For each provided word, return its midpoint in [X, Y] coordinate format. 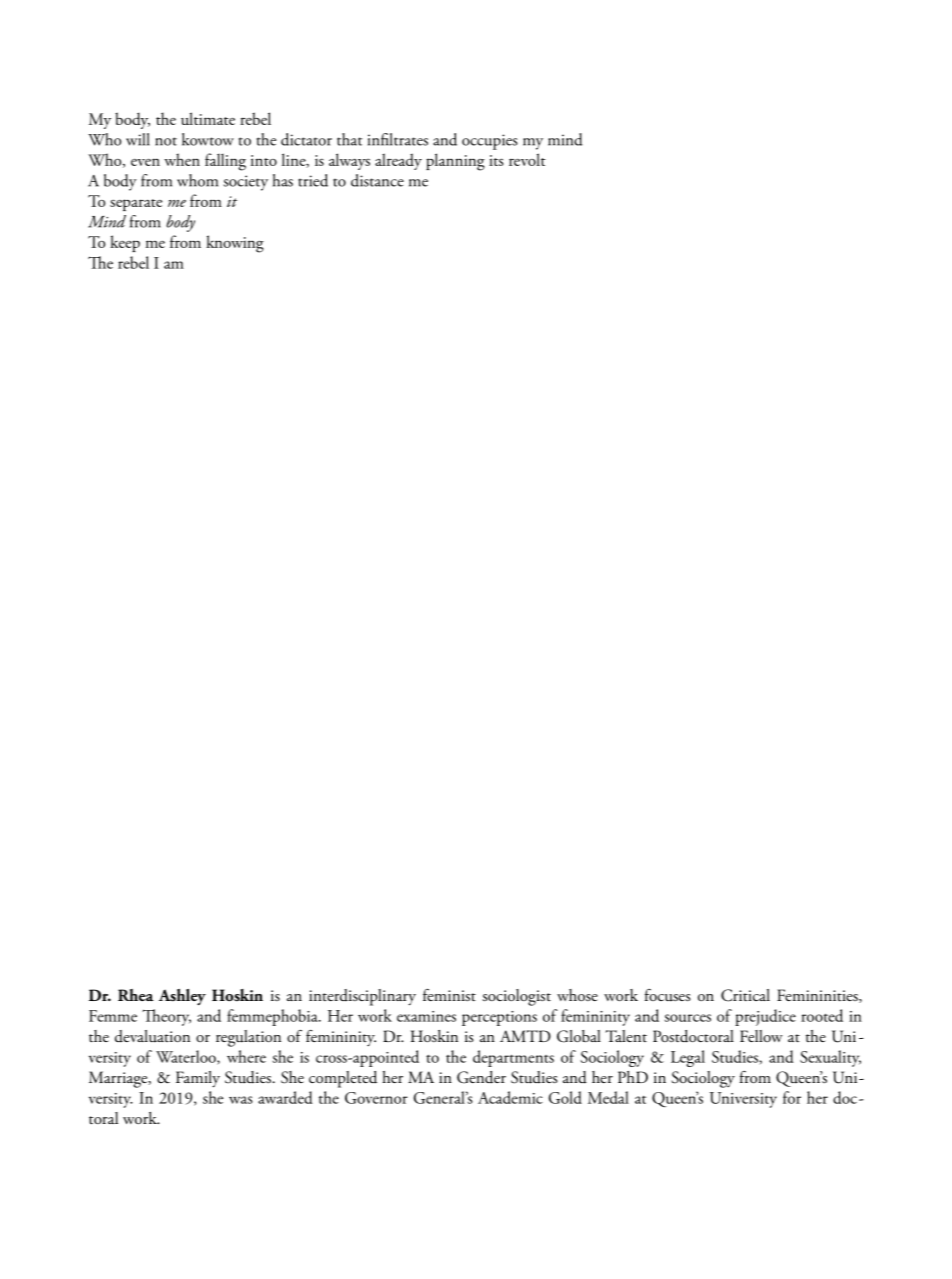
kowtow [208, 139]
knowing [235, 244]
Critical [745, 995]
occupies [490, 142]
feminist [449, 995]
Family [198, 1079]
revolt [527, 159]
